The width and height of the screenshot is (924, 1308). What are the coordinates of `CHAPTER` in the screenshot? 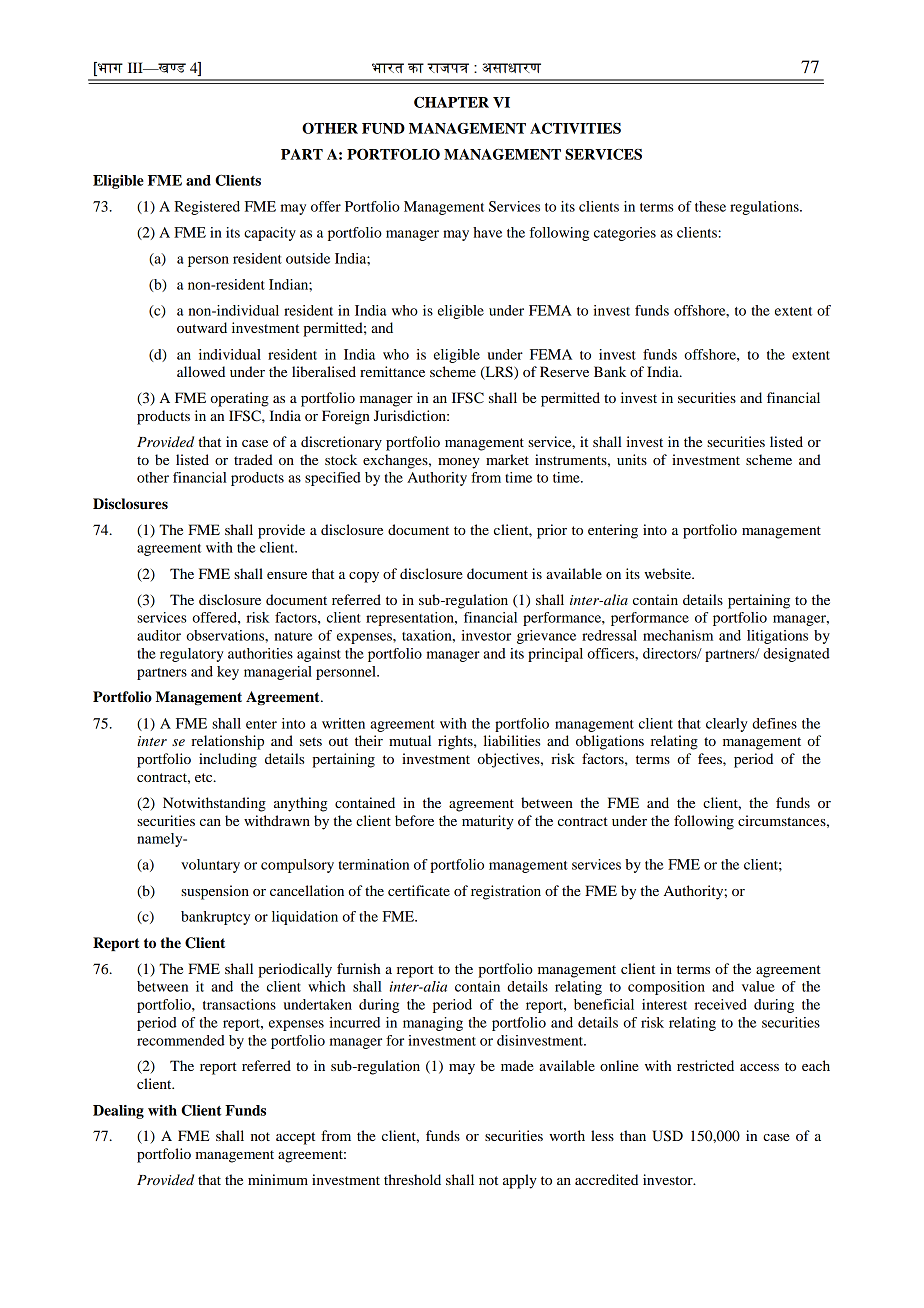 It's located at (451, 102).
